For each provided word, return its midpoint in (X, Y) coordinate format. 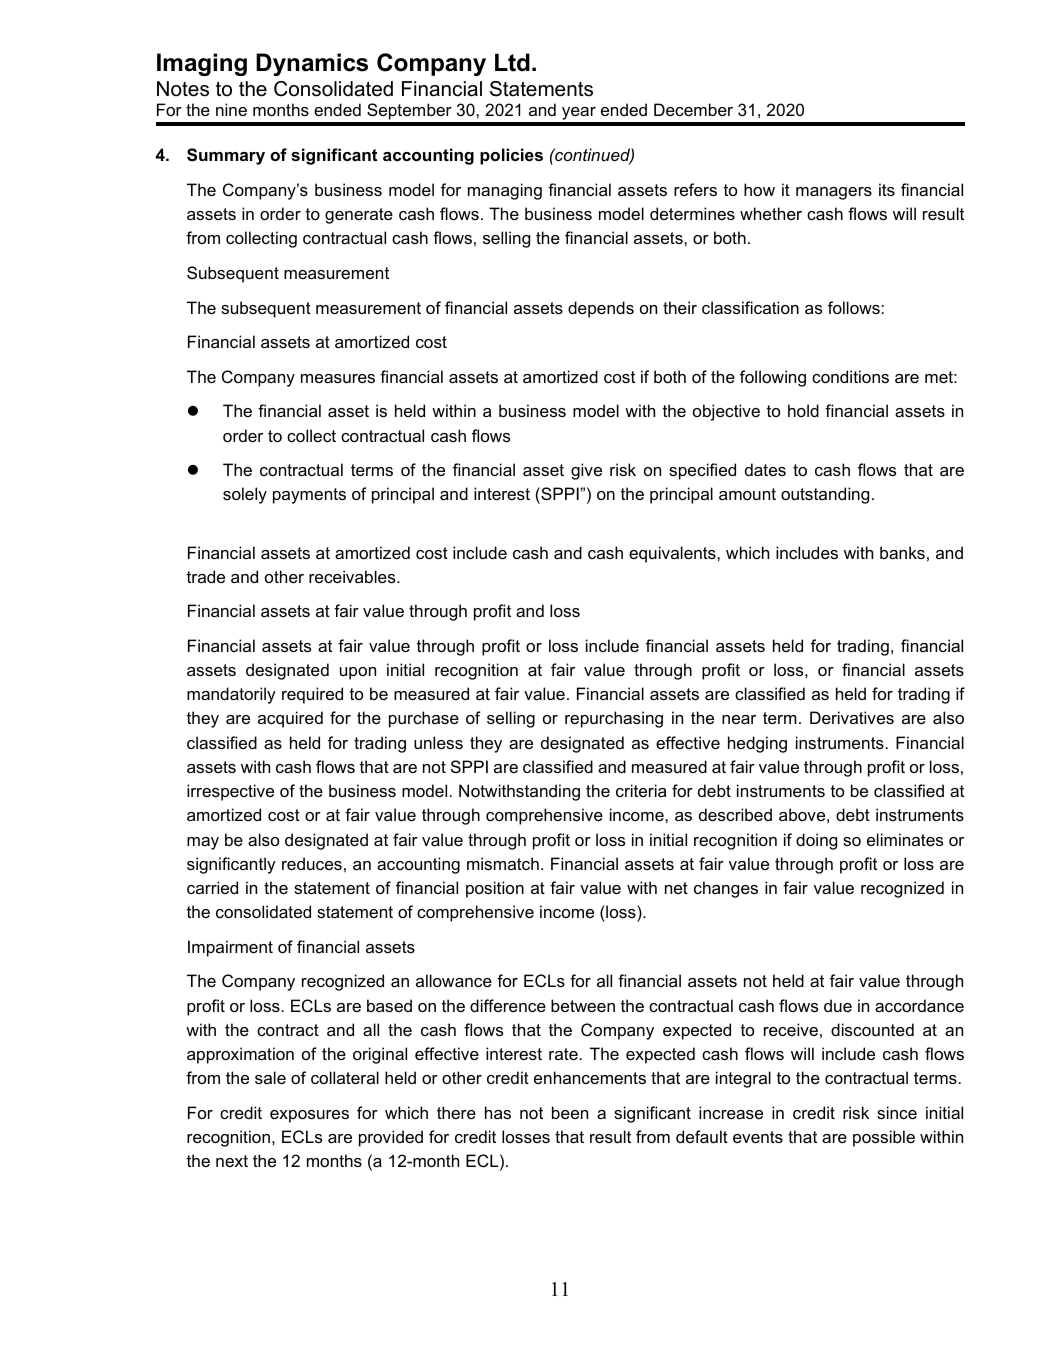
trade (206, 576)
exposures (309, 1116)
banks (902, 552)
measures (338, 378)
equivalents (673, 554)
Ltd (512, 62)
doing (816, 841)
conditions (850, 376)
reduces (312, 863)
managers (834, 193)
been (570, 1112)
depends (601, 309)
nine (231, 109)
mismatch (503, 863)
